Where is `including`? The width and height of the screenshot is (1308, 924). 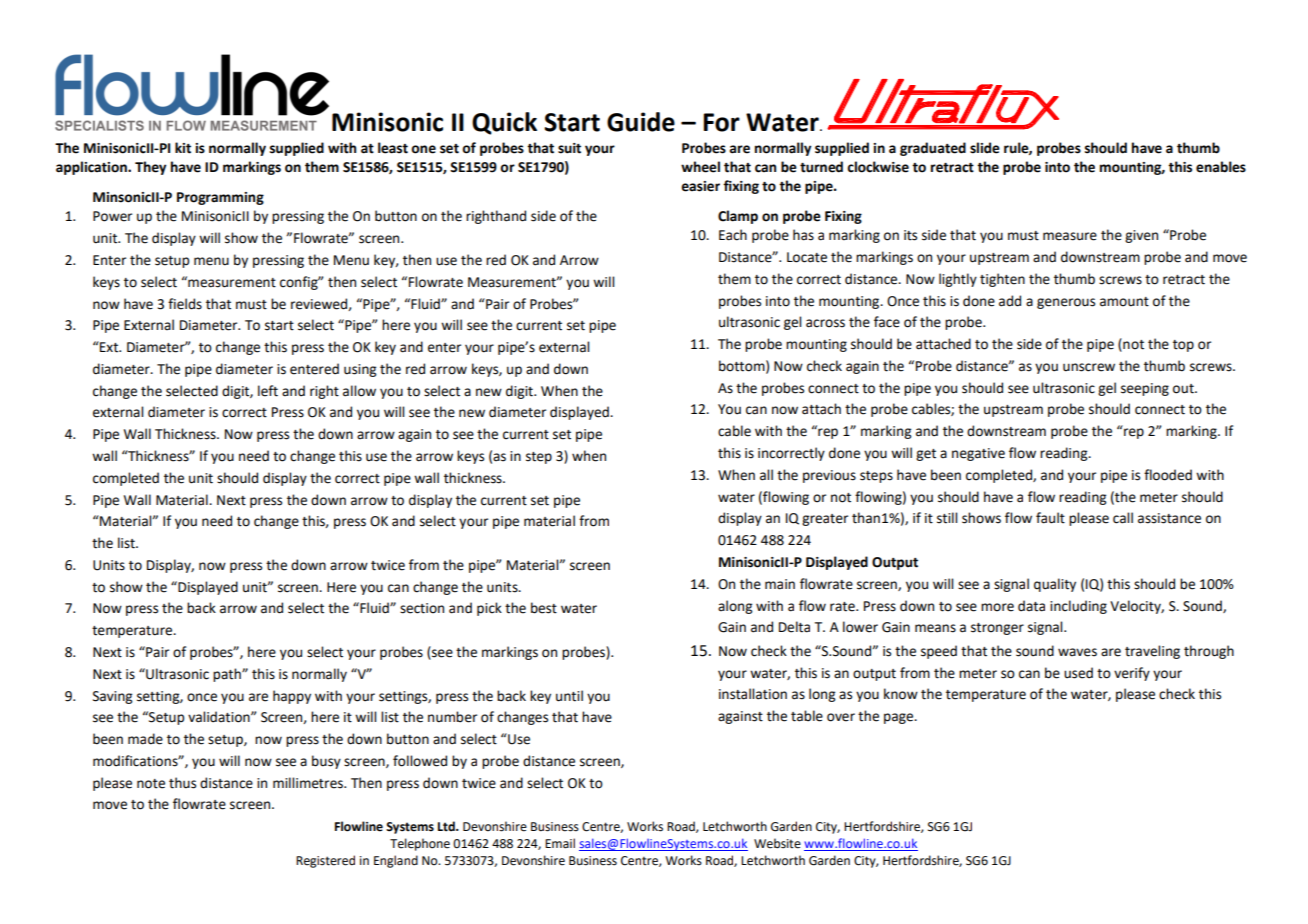
including is located at coordinates (1078, 607).
